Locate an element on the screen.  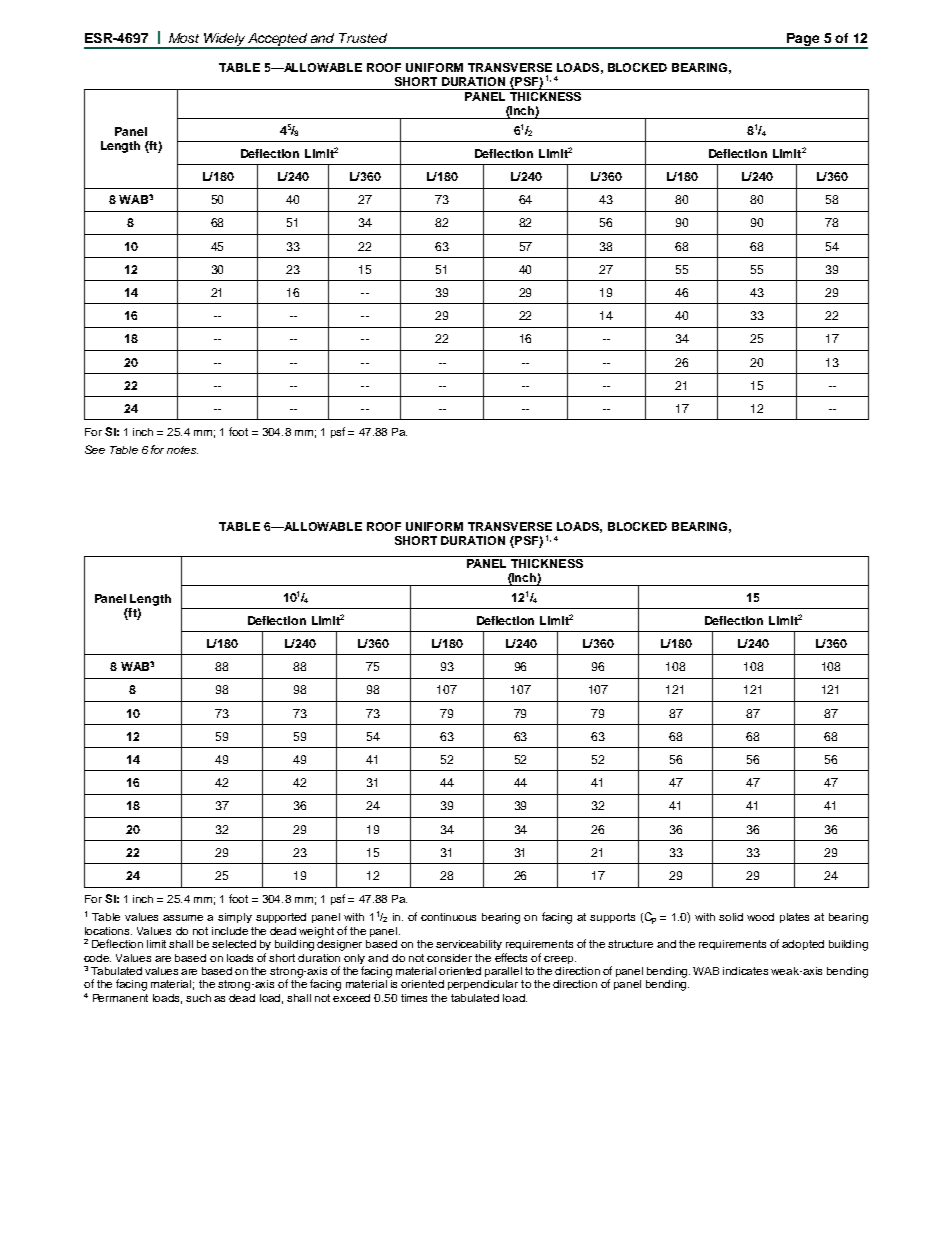
Page is located at coordinates (803, 40).
